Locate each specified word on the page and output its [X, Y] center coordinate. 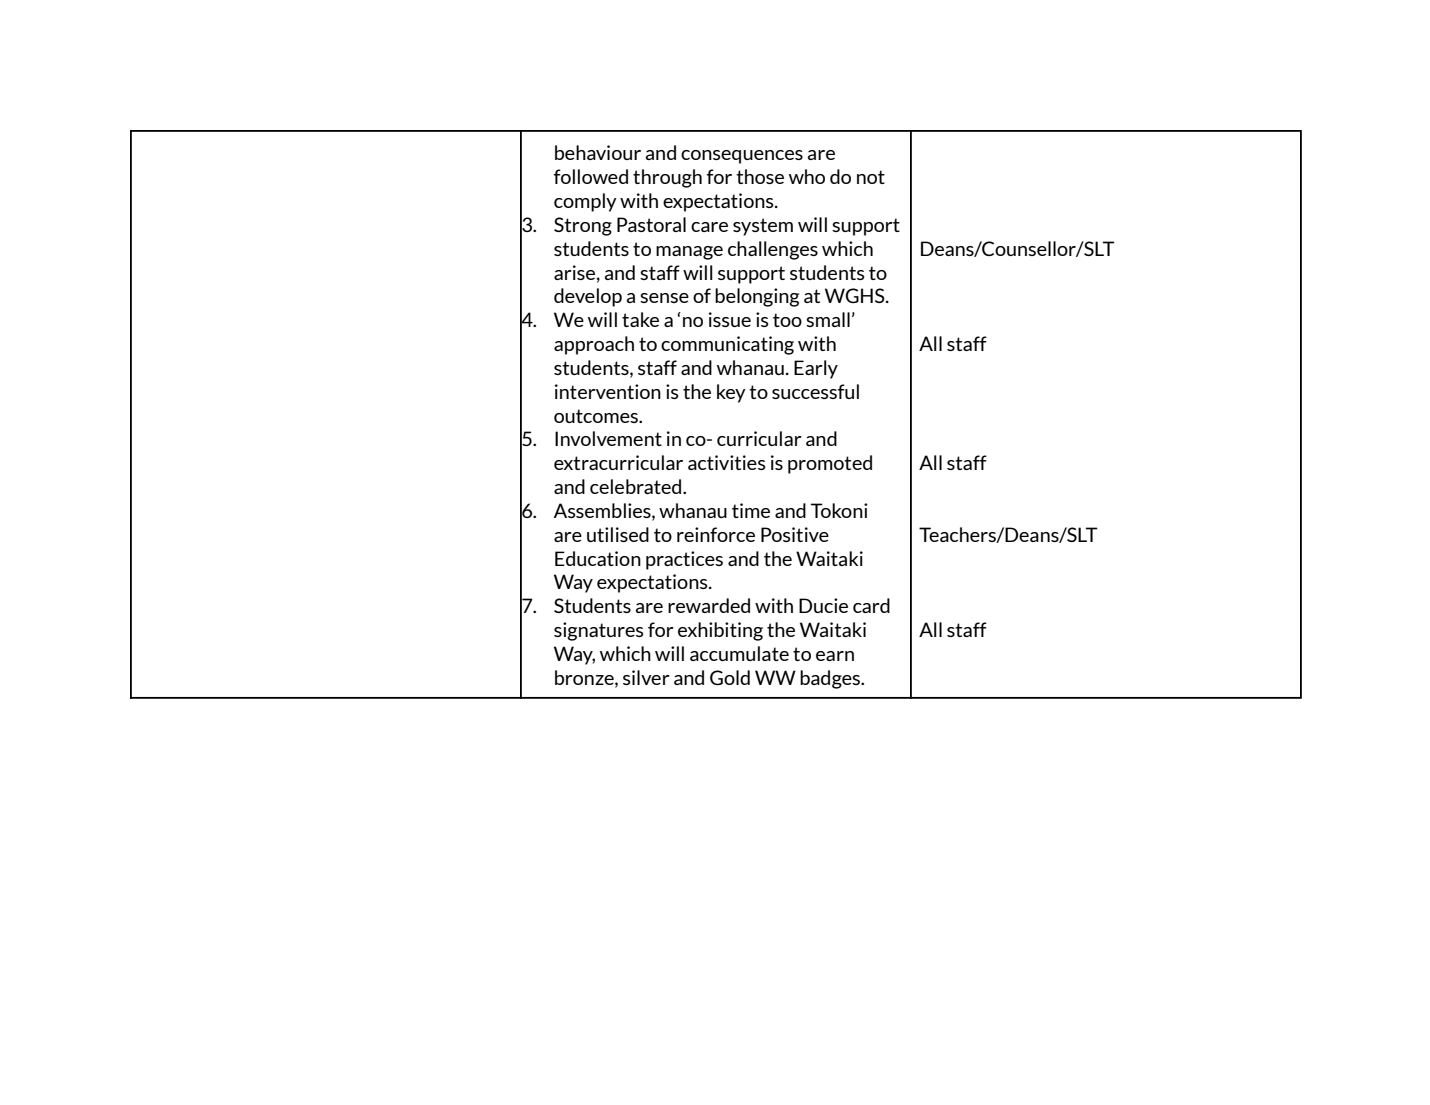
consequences [742, 157]
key [731, 393]
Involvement [608, 438]
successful [815, 391]
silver [646, 677]
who [807, 176]
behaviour [598, 152]
